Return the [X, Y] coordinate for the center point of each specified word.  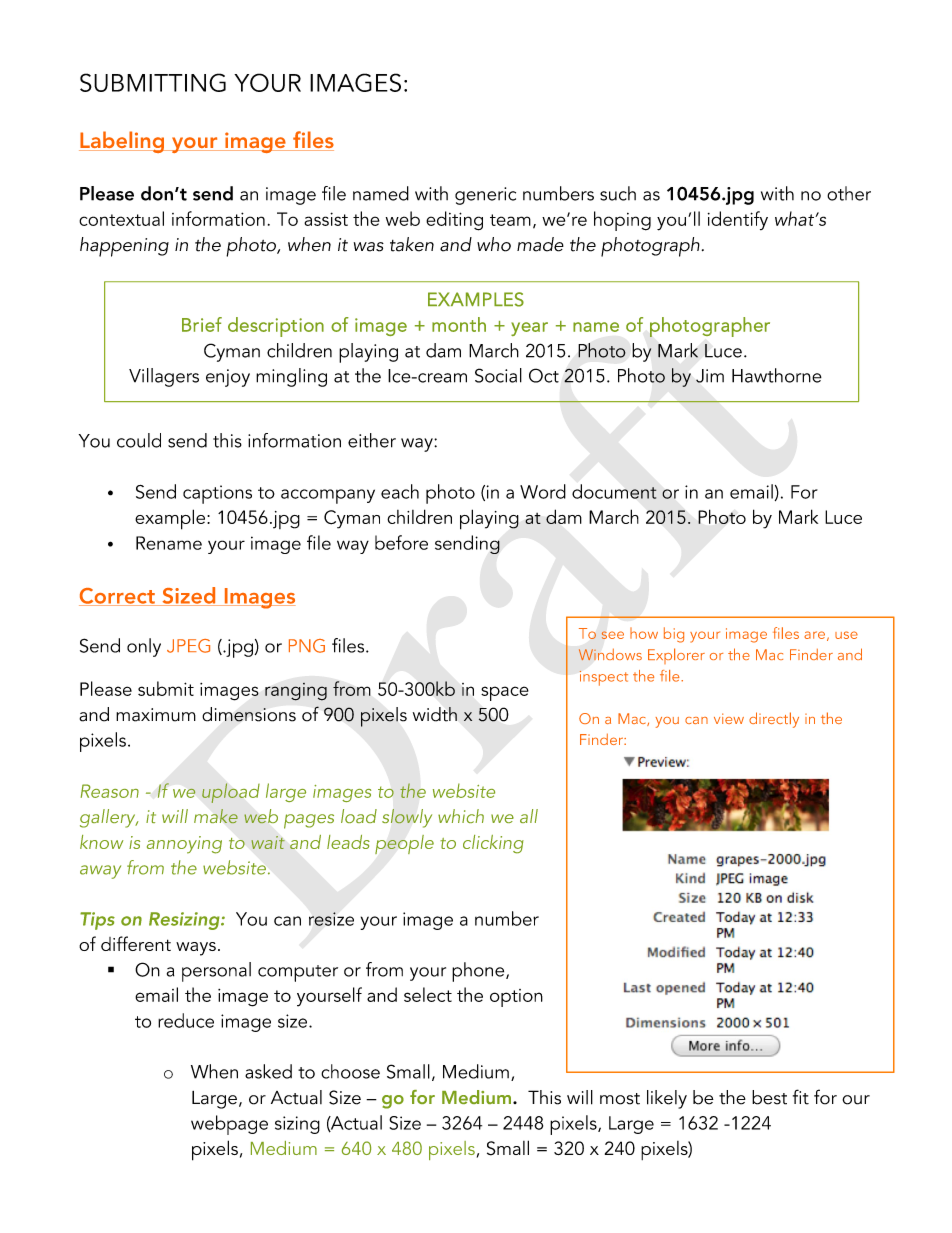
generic [485, 196]
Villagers [164, 377]
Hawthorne [777, 375]
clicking [493, 844]
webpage [229, 1125]
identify [738, 220]
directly [774, 720]
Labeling [122, 142]
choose [350, 1071]
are [814, 635]
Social [498, 375]
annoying [184, 845]
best [769, 1097]
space [505, 693]
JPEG [188, 646]
